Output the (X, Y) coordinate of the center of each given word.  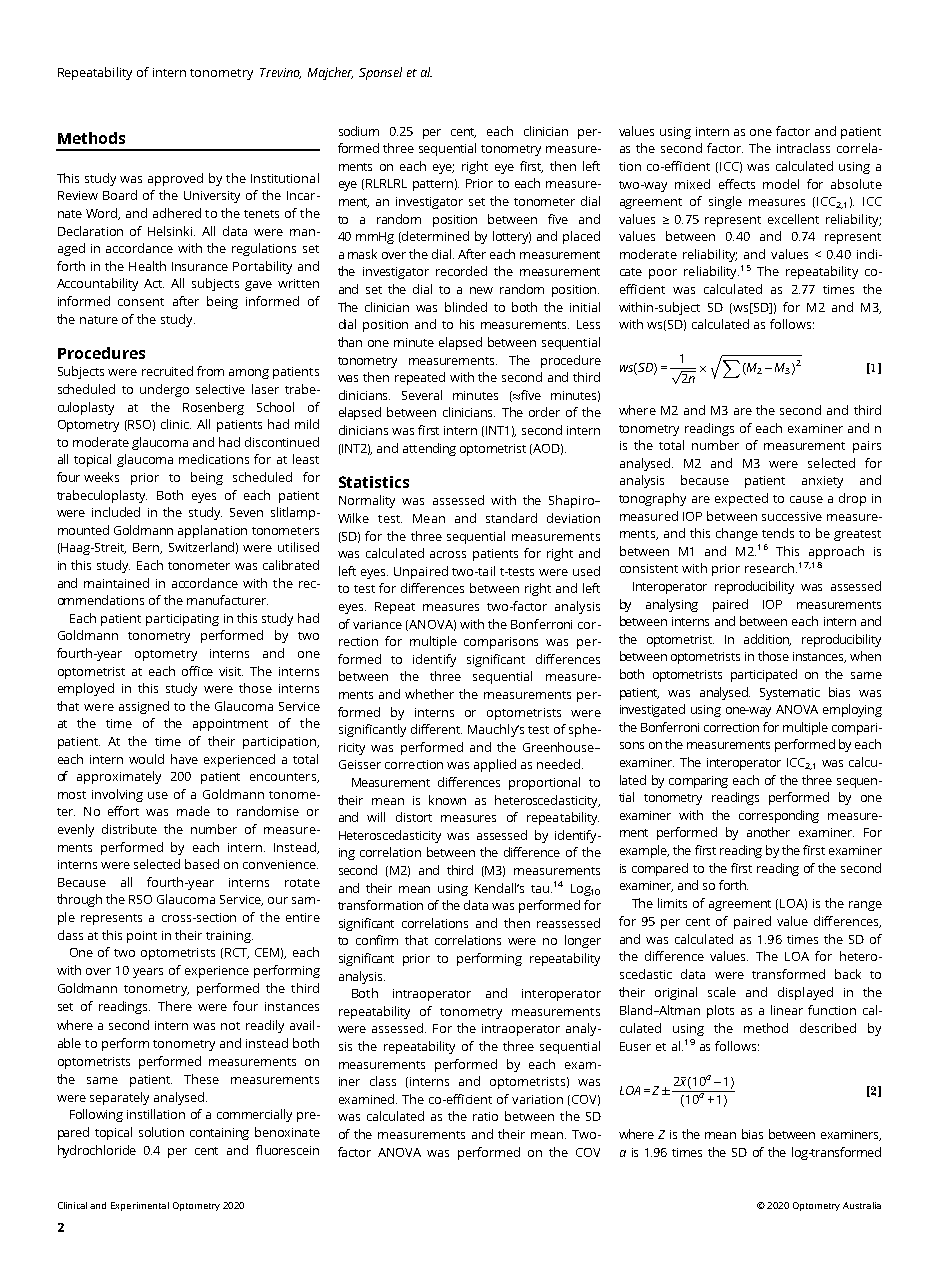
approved (175, 179)
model (781, 184)
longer (583, 941)
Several (422, 395)
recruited (167, 371)
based (202, 864)
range (865, 906)
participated (764, 675)
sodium (359, 131)
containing (219, 1134)
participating (182, 620)
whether (429, 694)
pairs (867, 447)
